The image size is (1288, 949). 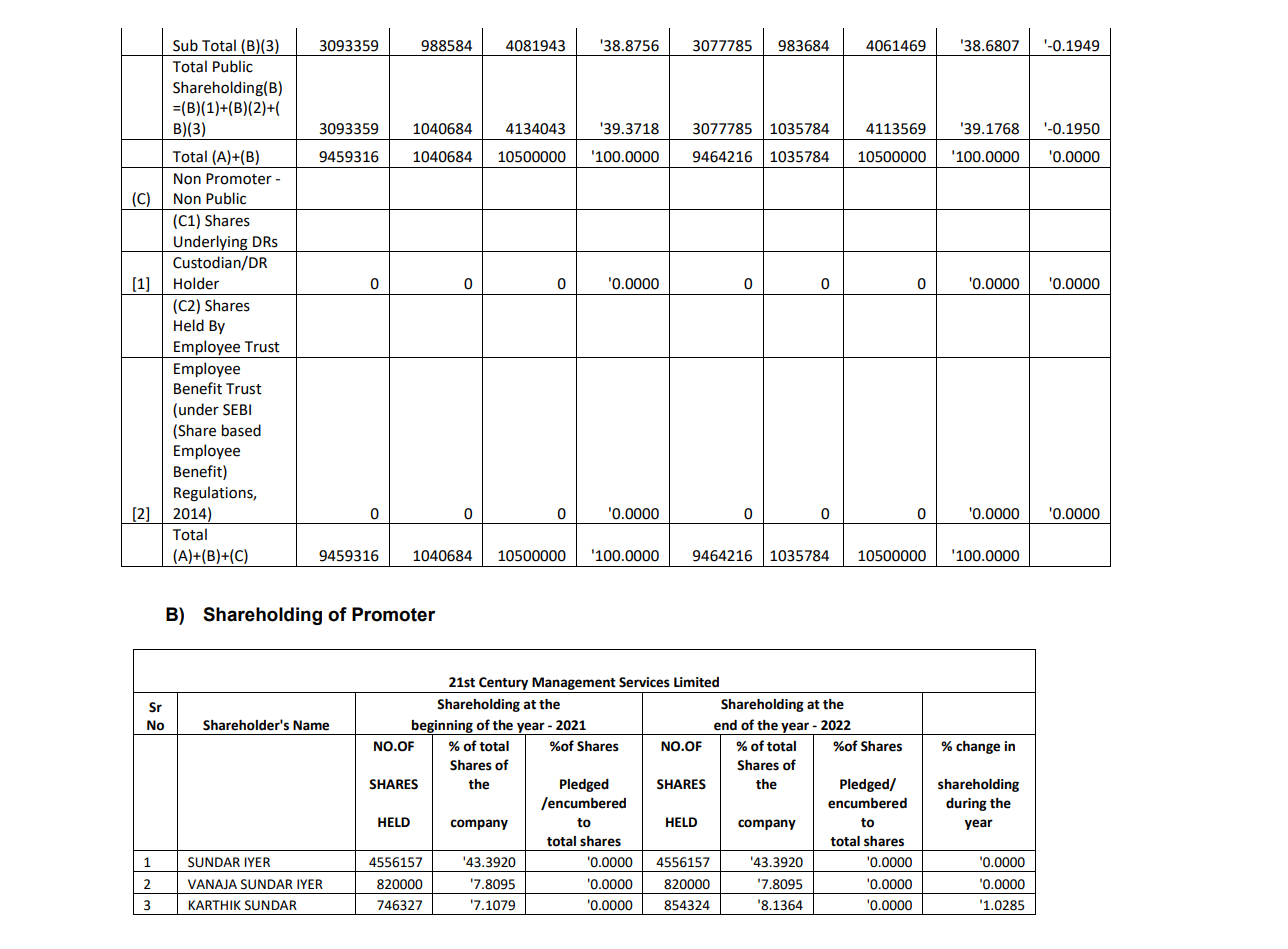 What do you see at coordinates (574, 683) in the document?
I see `Management` at bounding box center [574, 683].
